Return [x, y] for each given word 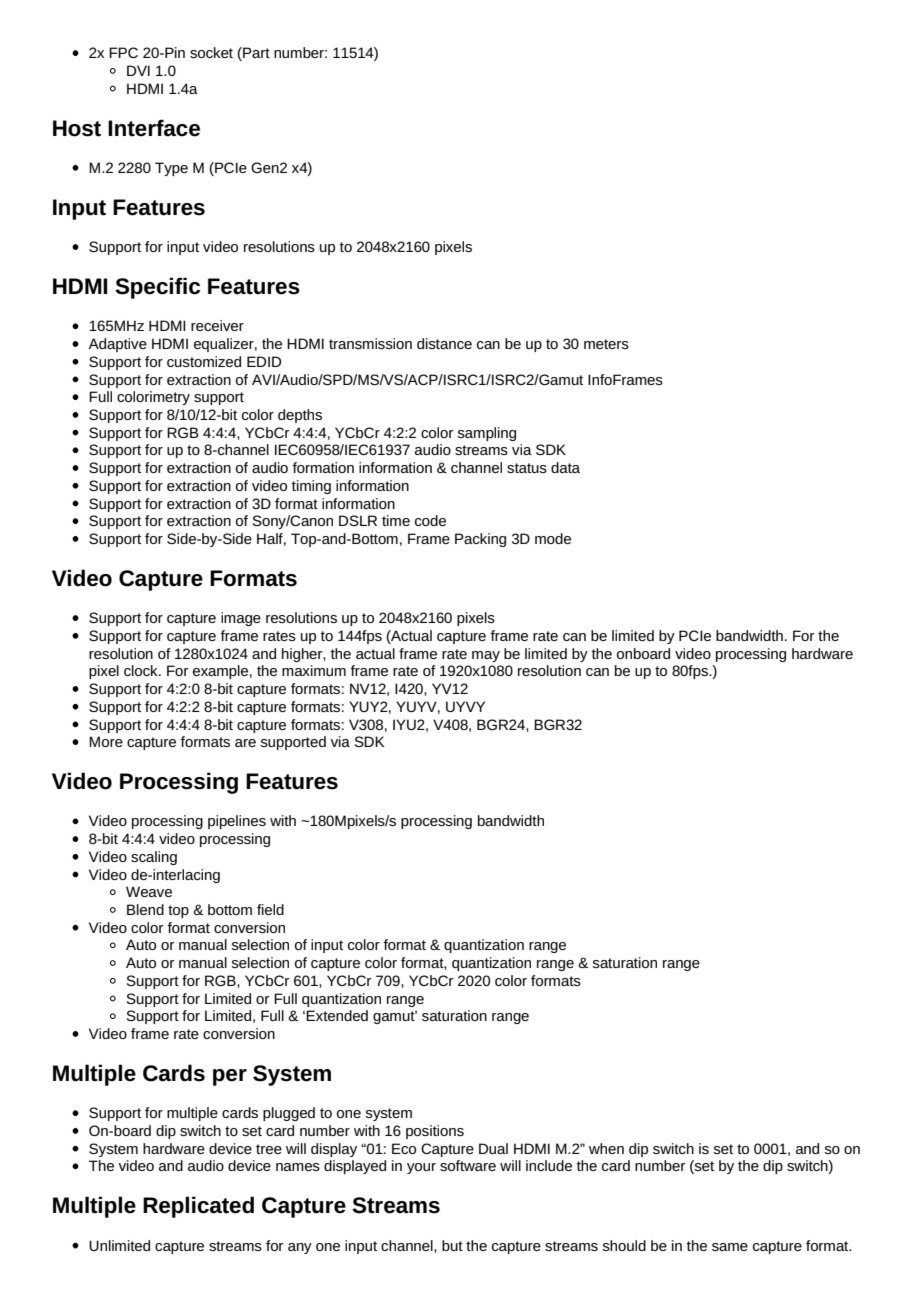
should [624, 1245]
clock [142, 670]
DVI [138, 70]
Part [255, 54]
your [421, 1168]
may [486, 656]
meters [606, 344]
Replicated [198, 1207]
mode [553, 538]
